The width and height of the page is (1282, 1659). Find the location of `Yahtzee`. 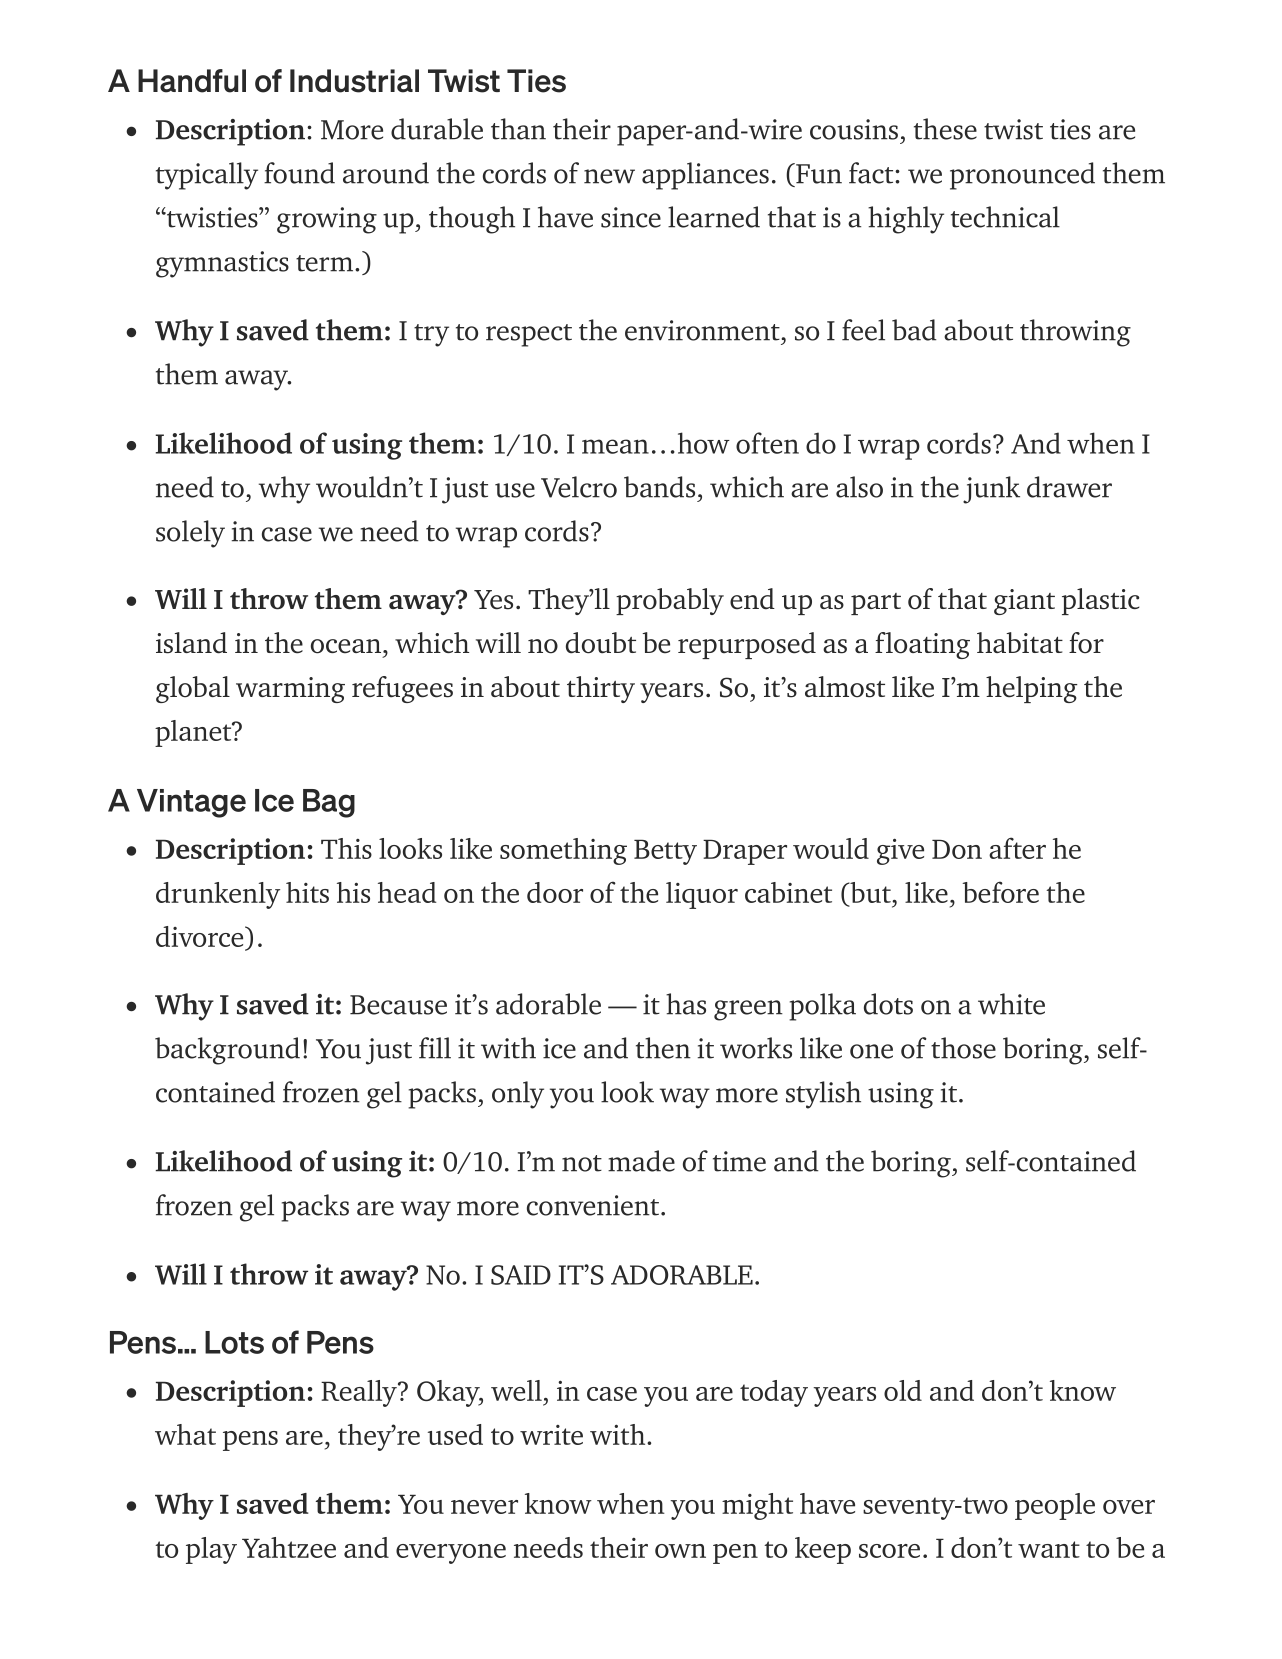

Yahtzee is located at coordinates (289, 1547).
